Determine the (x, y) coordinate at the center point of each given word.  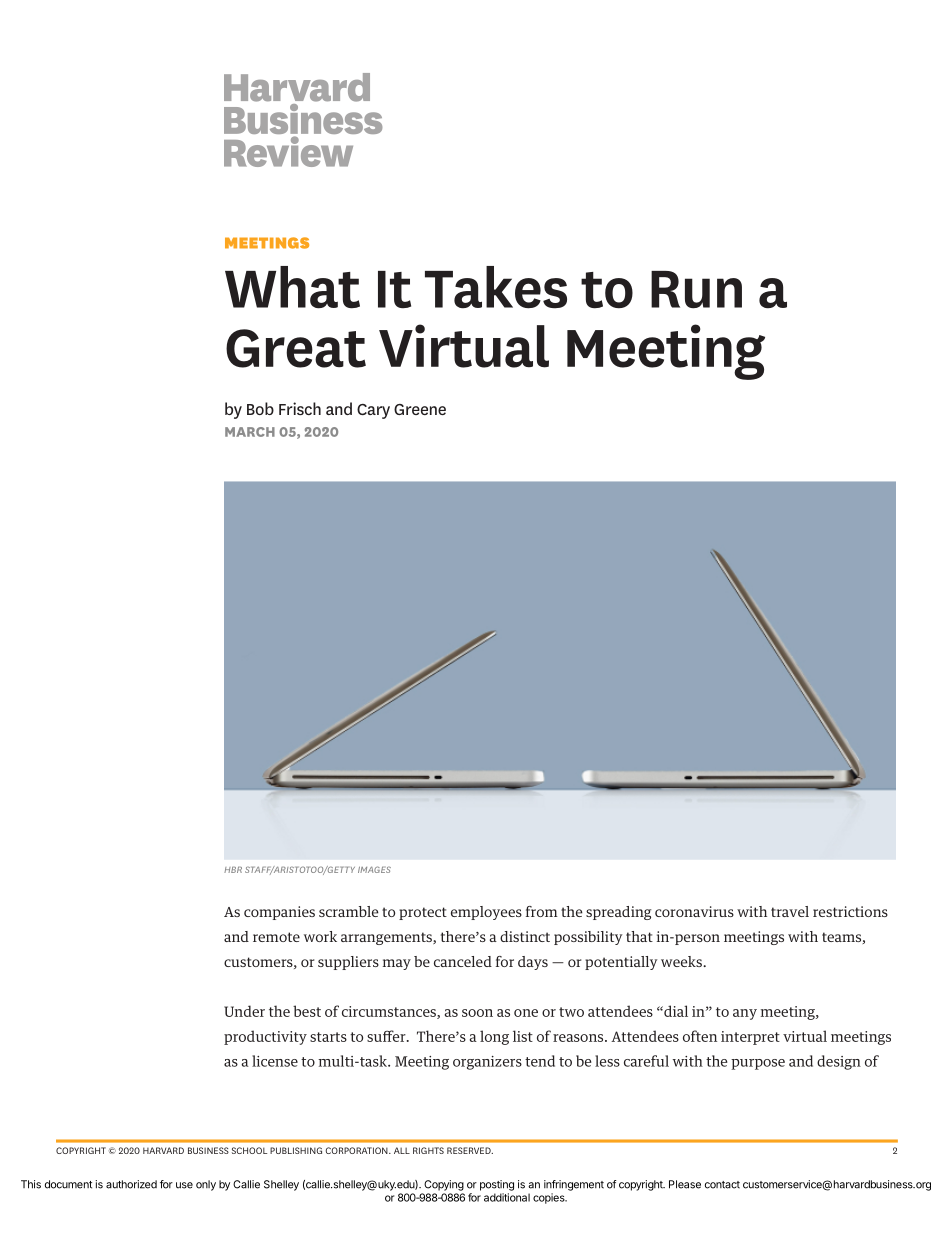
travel (790, 911)
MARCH (250, 432)
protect (423, 913)
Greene (420, 409)
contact (722, 1185)
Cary (373, 411)
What (292, 287)
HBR (233, 870)
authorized (131, 1184)
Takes (496, 287)
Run (696, 290)
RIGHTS (428, 1150)
